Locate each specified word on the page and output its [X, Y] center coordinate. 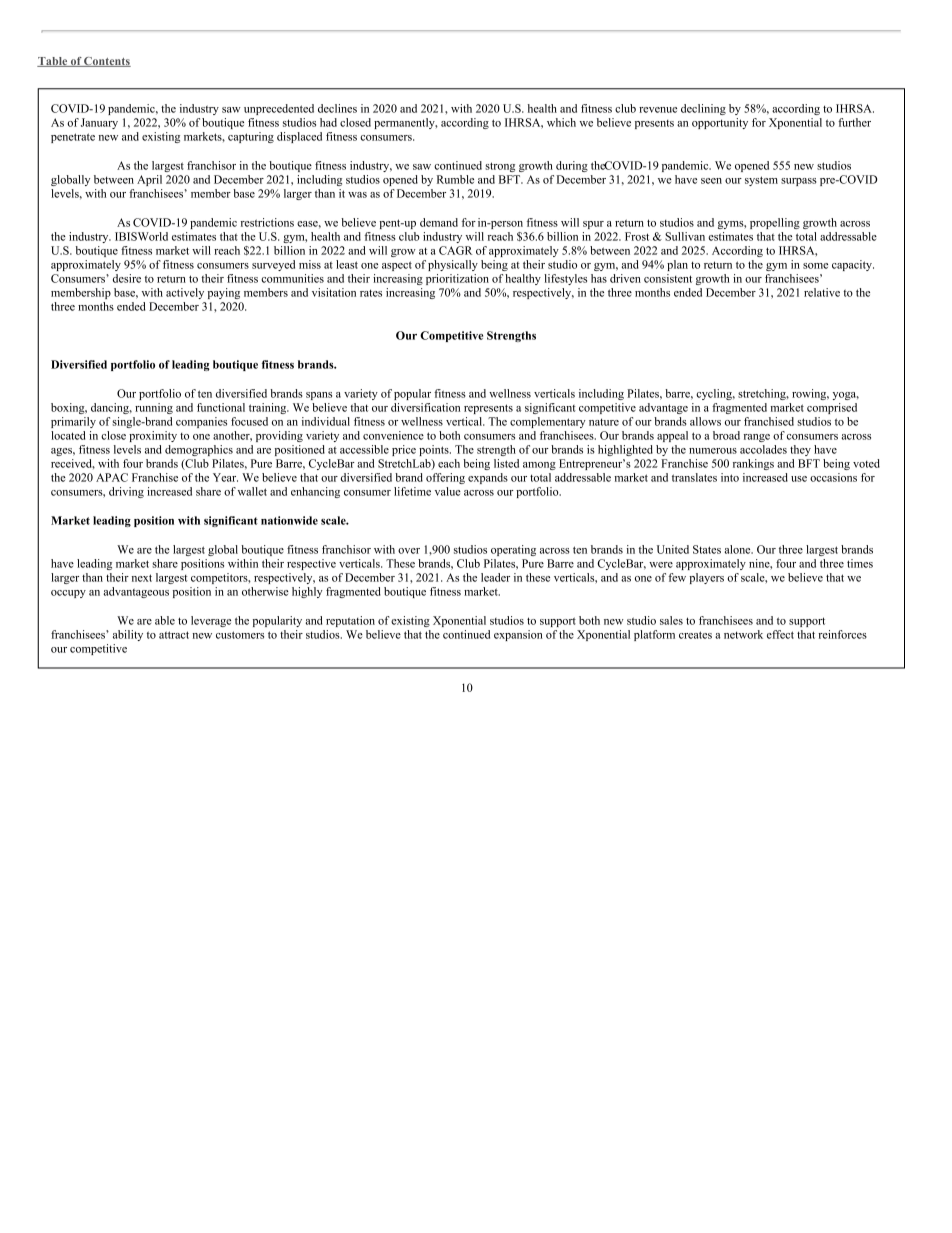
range [757, 438]
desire [127, 278]
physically [453, 265]
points [435, 450]
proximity [153, 436]
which [561, 122]
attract [174, 635]
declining [703, 109]
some [815, 266]
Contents [106, 62]
